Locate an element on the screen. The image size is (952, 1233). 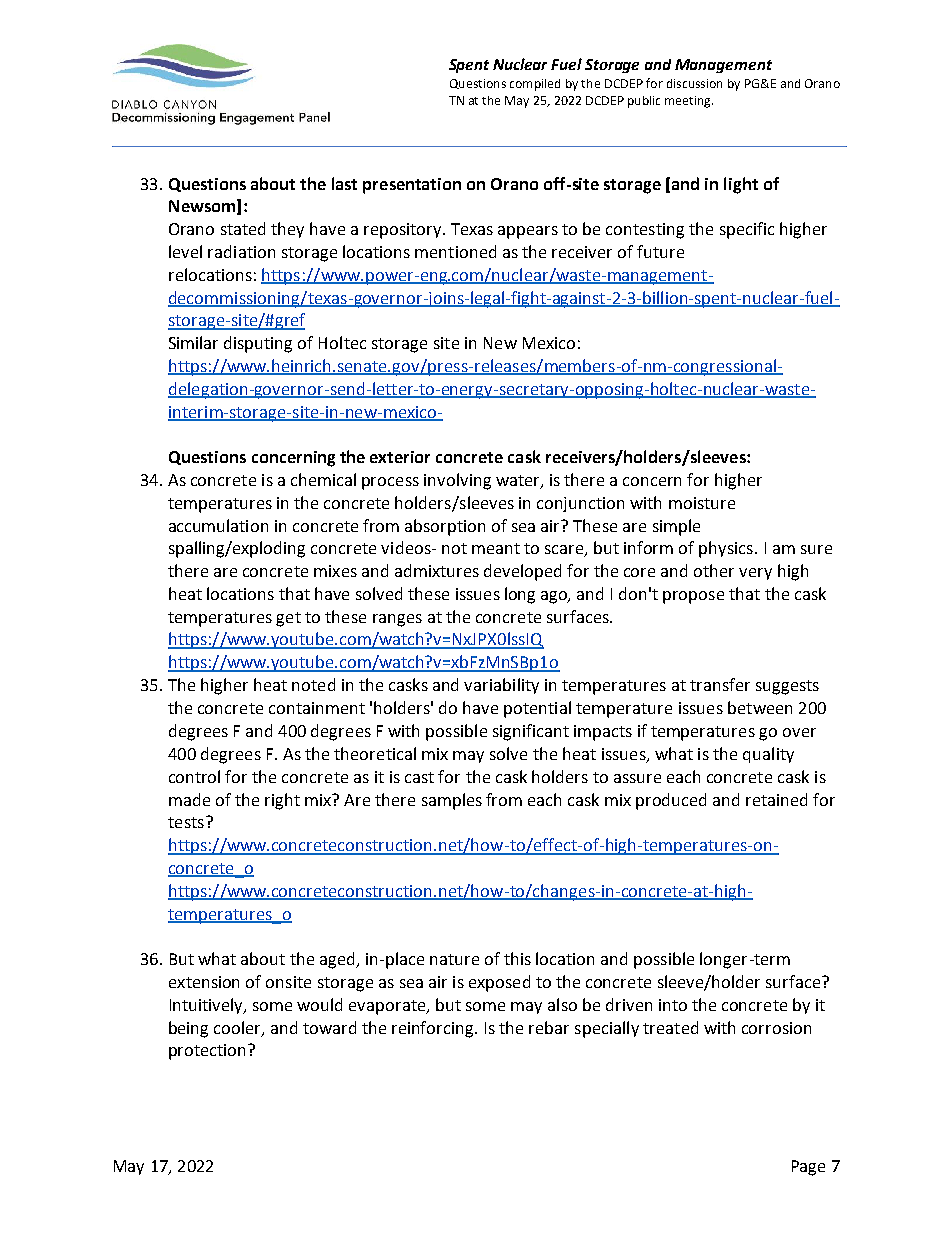
propose is located at coordinates (693, 597).
